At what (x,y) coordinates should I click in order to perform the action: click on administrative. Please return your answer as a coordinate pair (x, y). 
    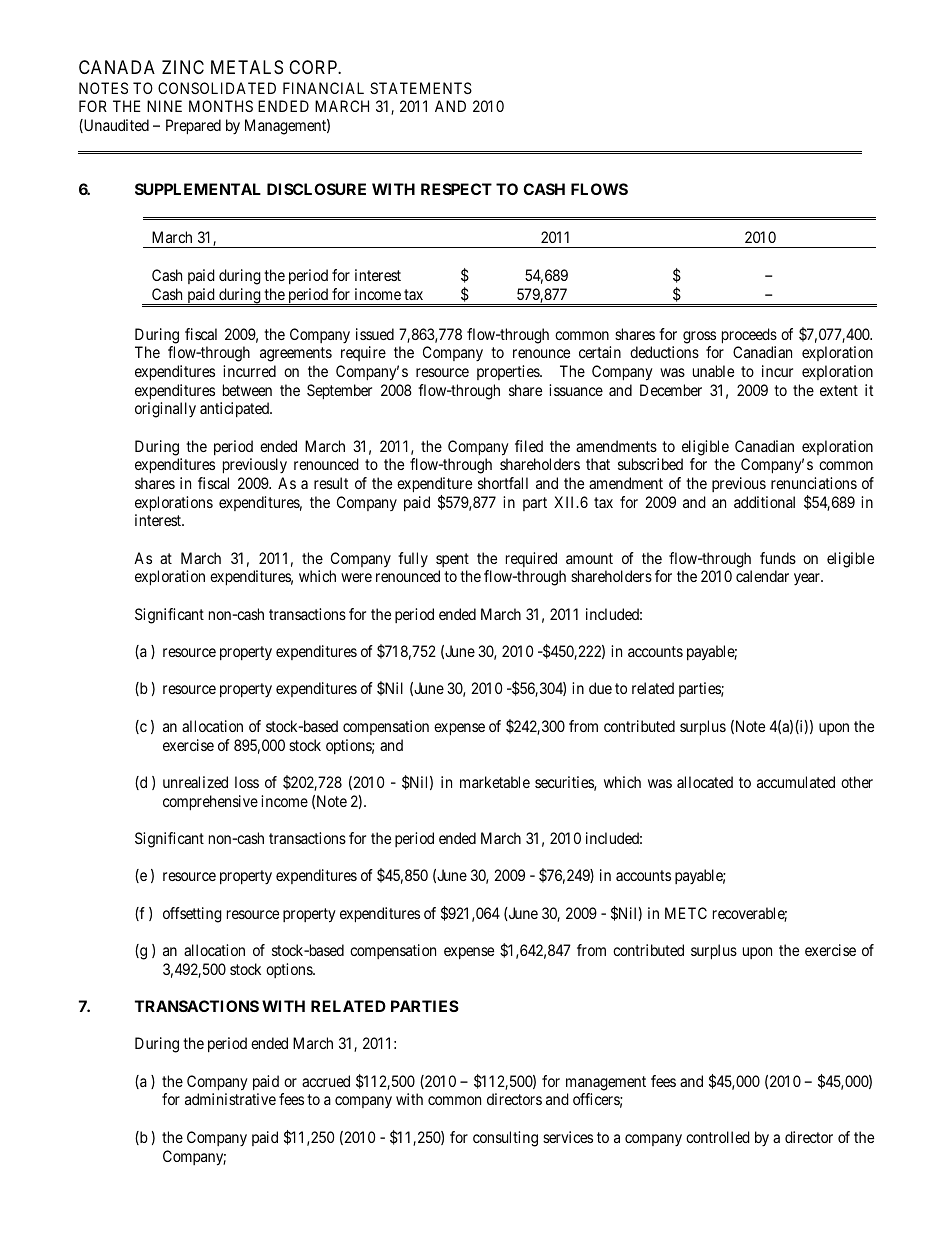
    Looking at the image, I should click on (230, 1099).
